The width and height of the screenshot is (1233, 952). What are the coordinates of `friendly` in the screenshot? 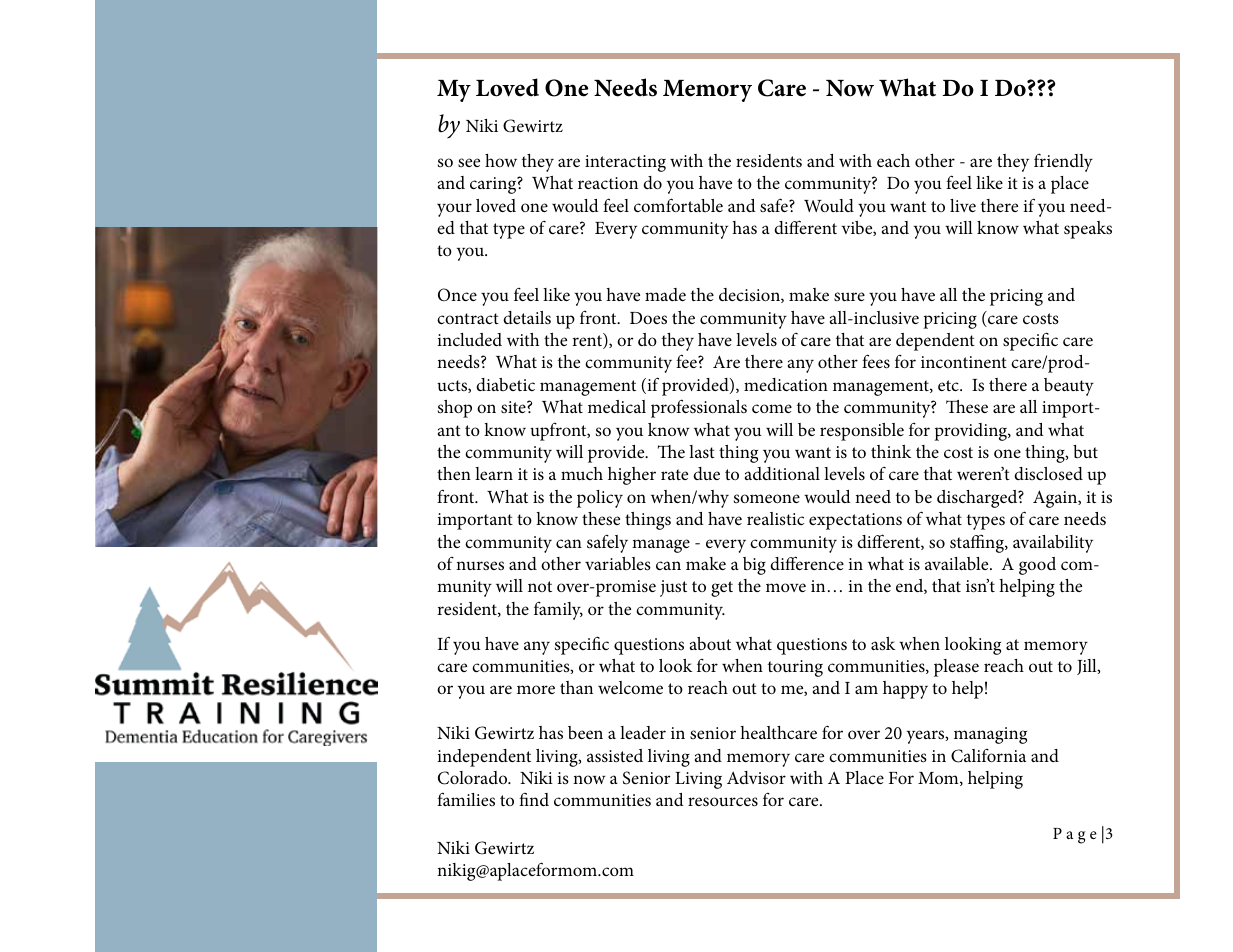 It's located at (1063, 162).
